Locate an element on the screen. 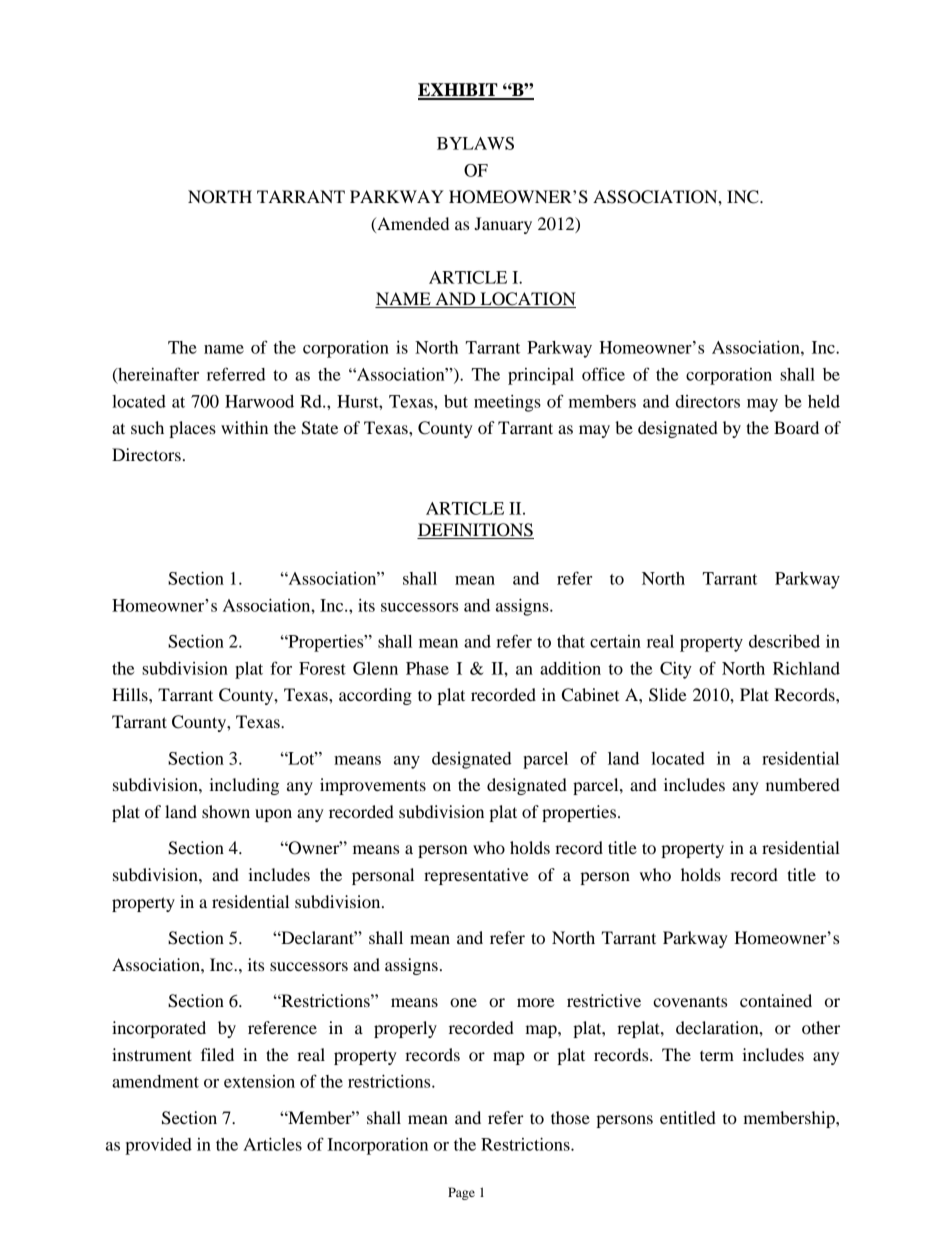  provided is located at coordinates (158, 1146).
